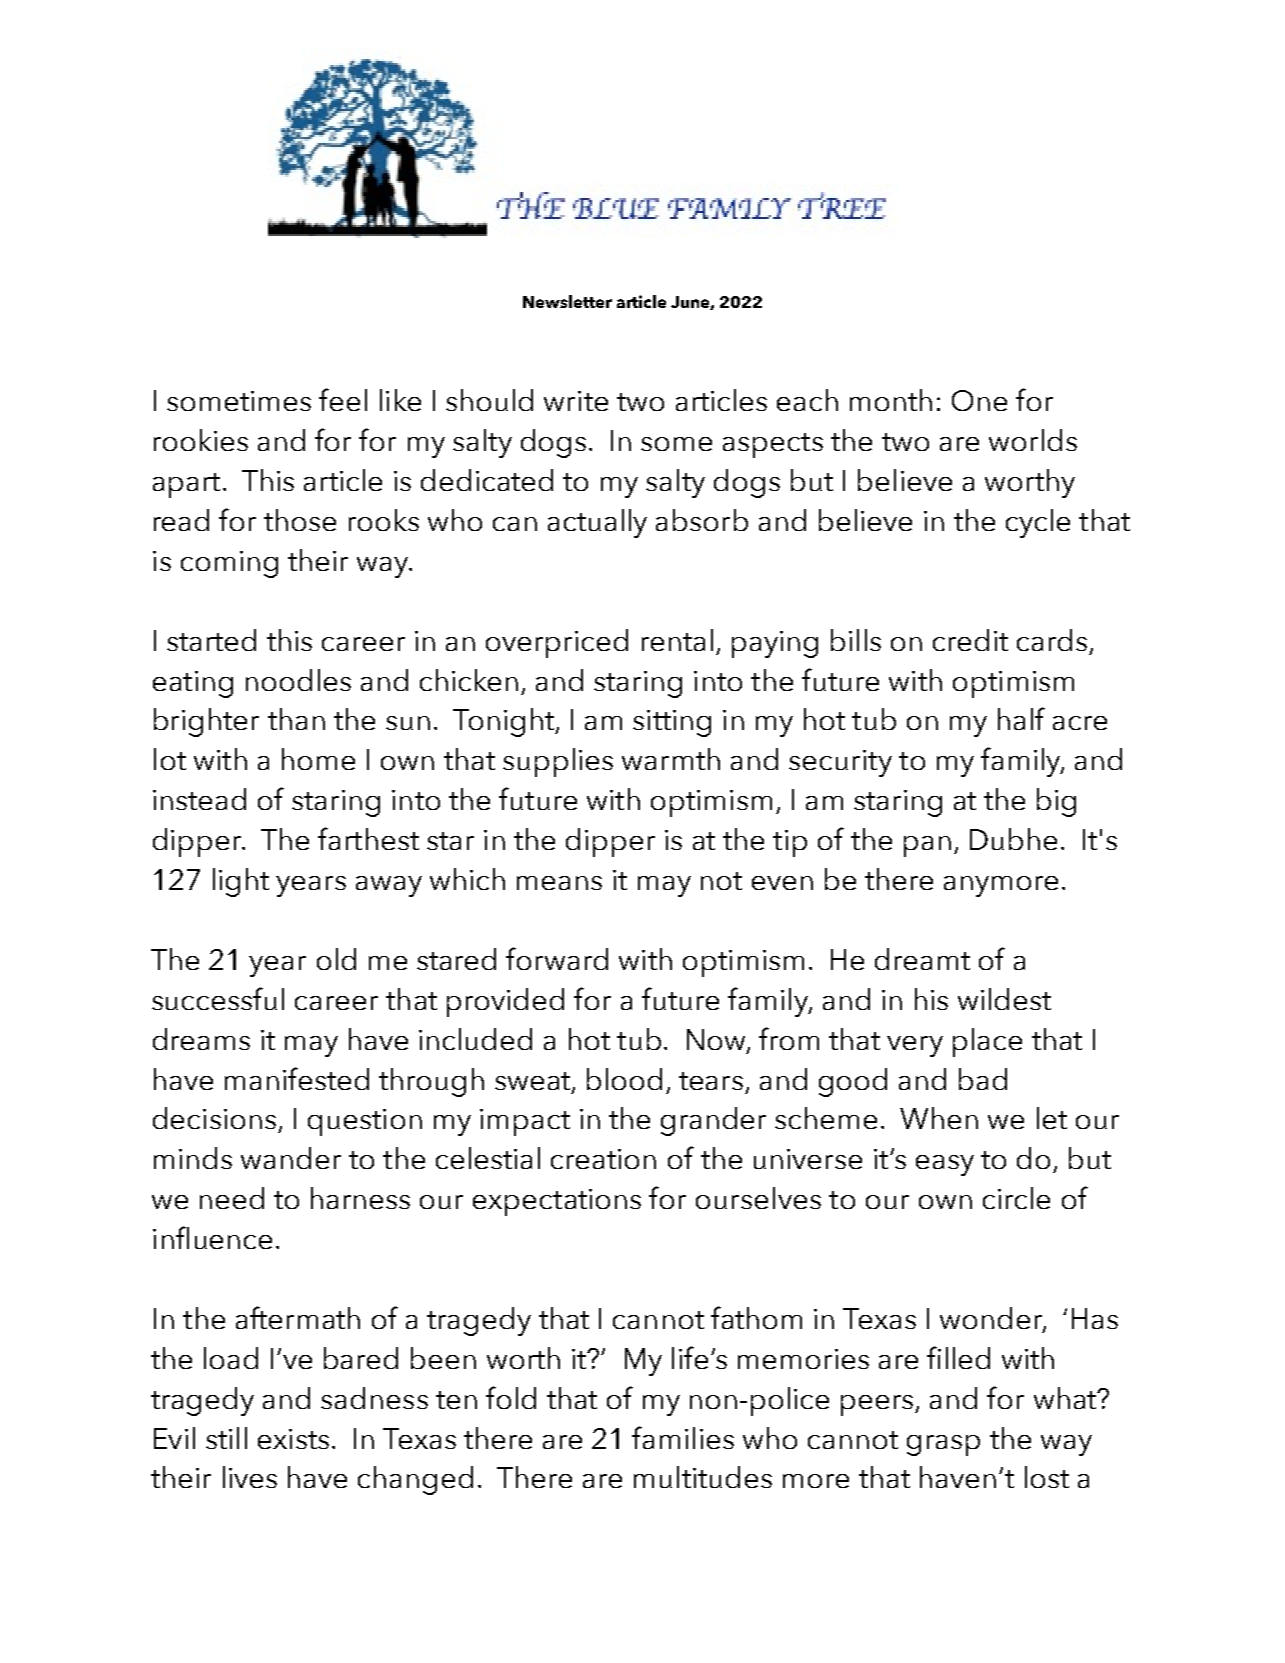 The height and width of the document is (1663, 1285). Describe the element at coordinates (559, 883) in the document. I see `means` at that location.
